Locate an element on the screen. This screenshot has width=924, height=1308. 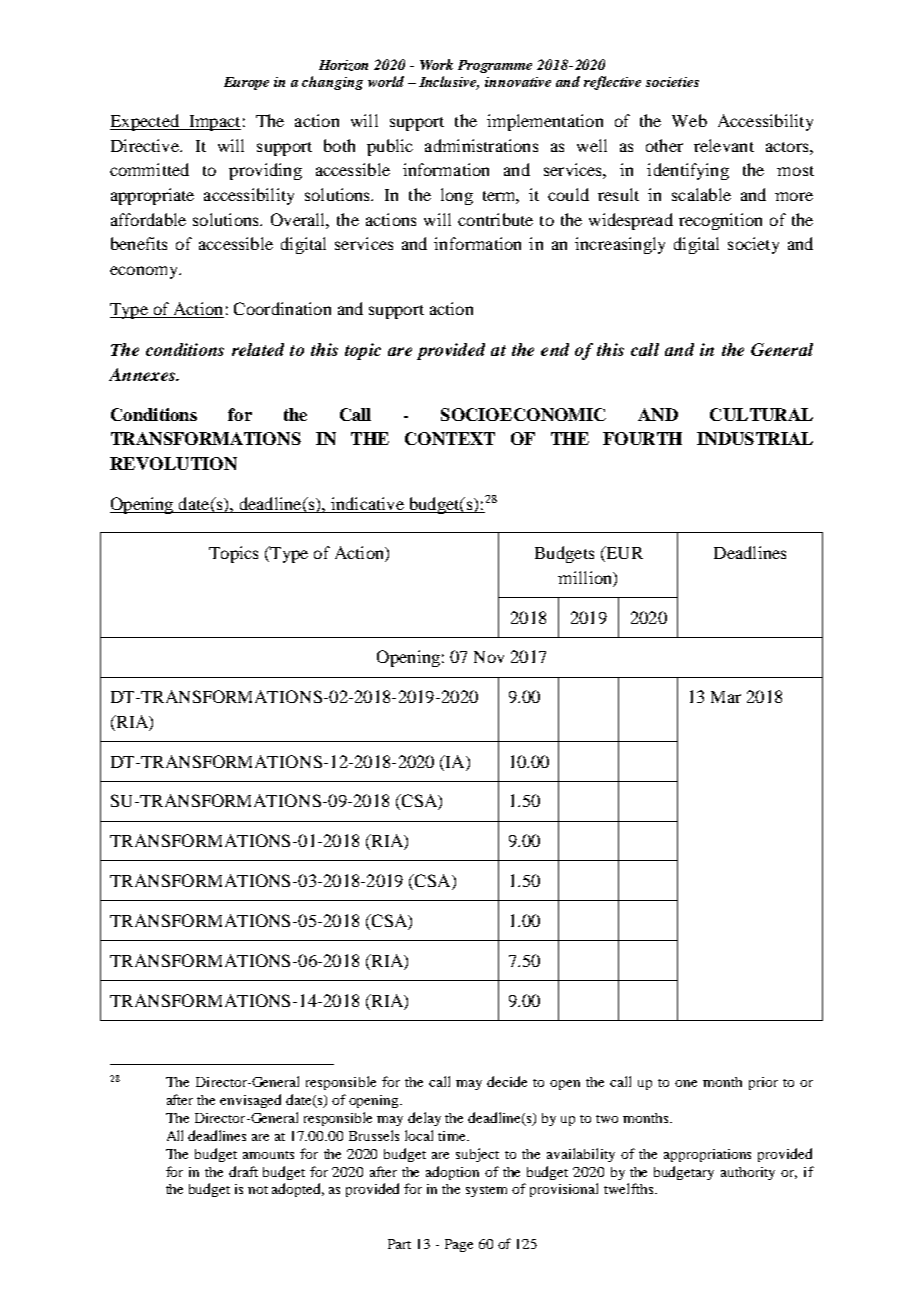
REVOLUTION is located at coordinates (173, 463).
